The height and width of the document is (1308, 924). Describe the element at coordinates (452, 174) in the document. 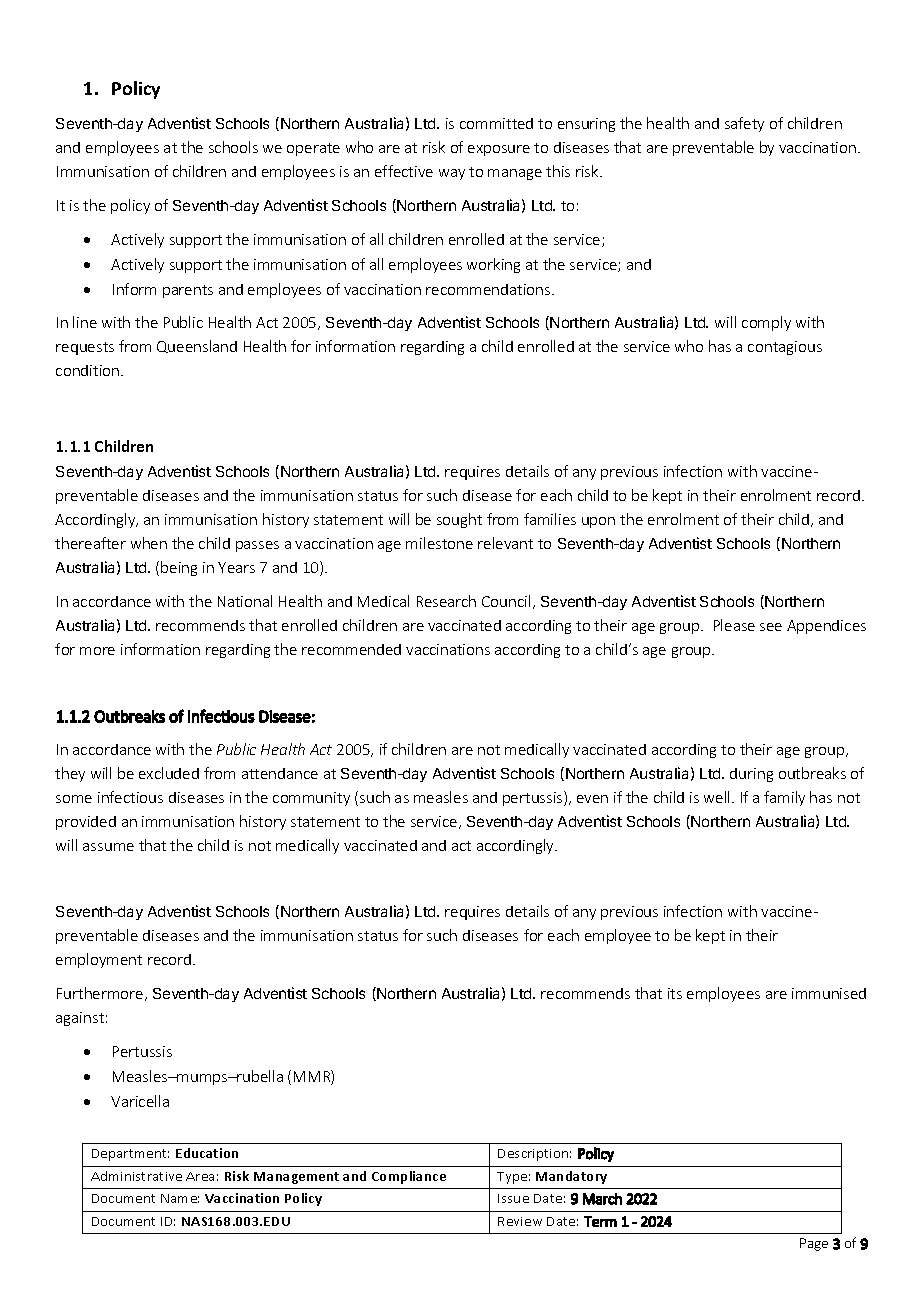

I see `way` at that location.
